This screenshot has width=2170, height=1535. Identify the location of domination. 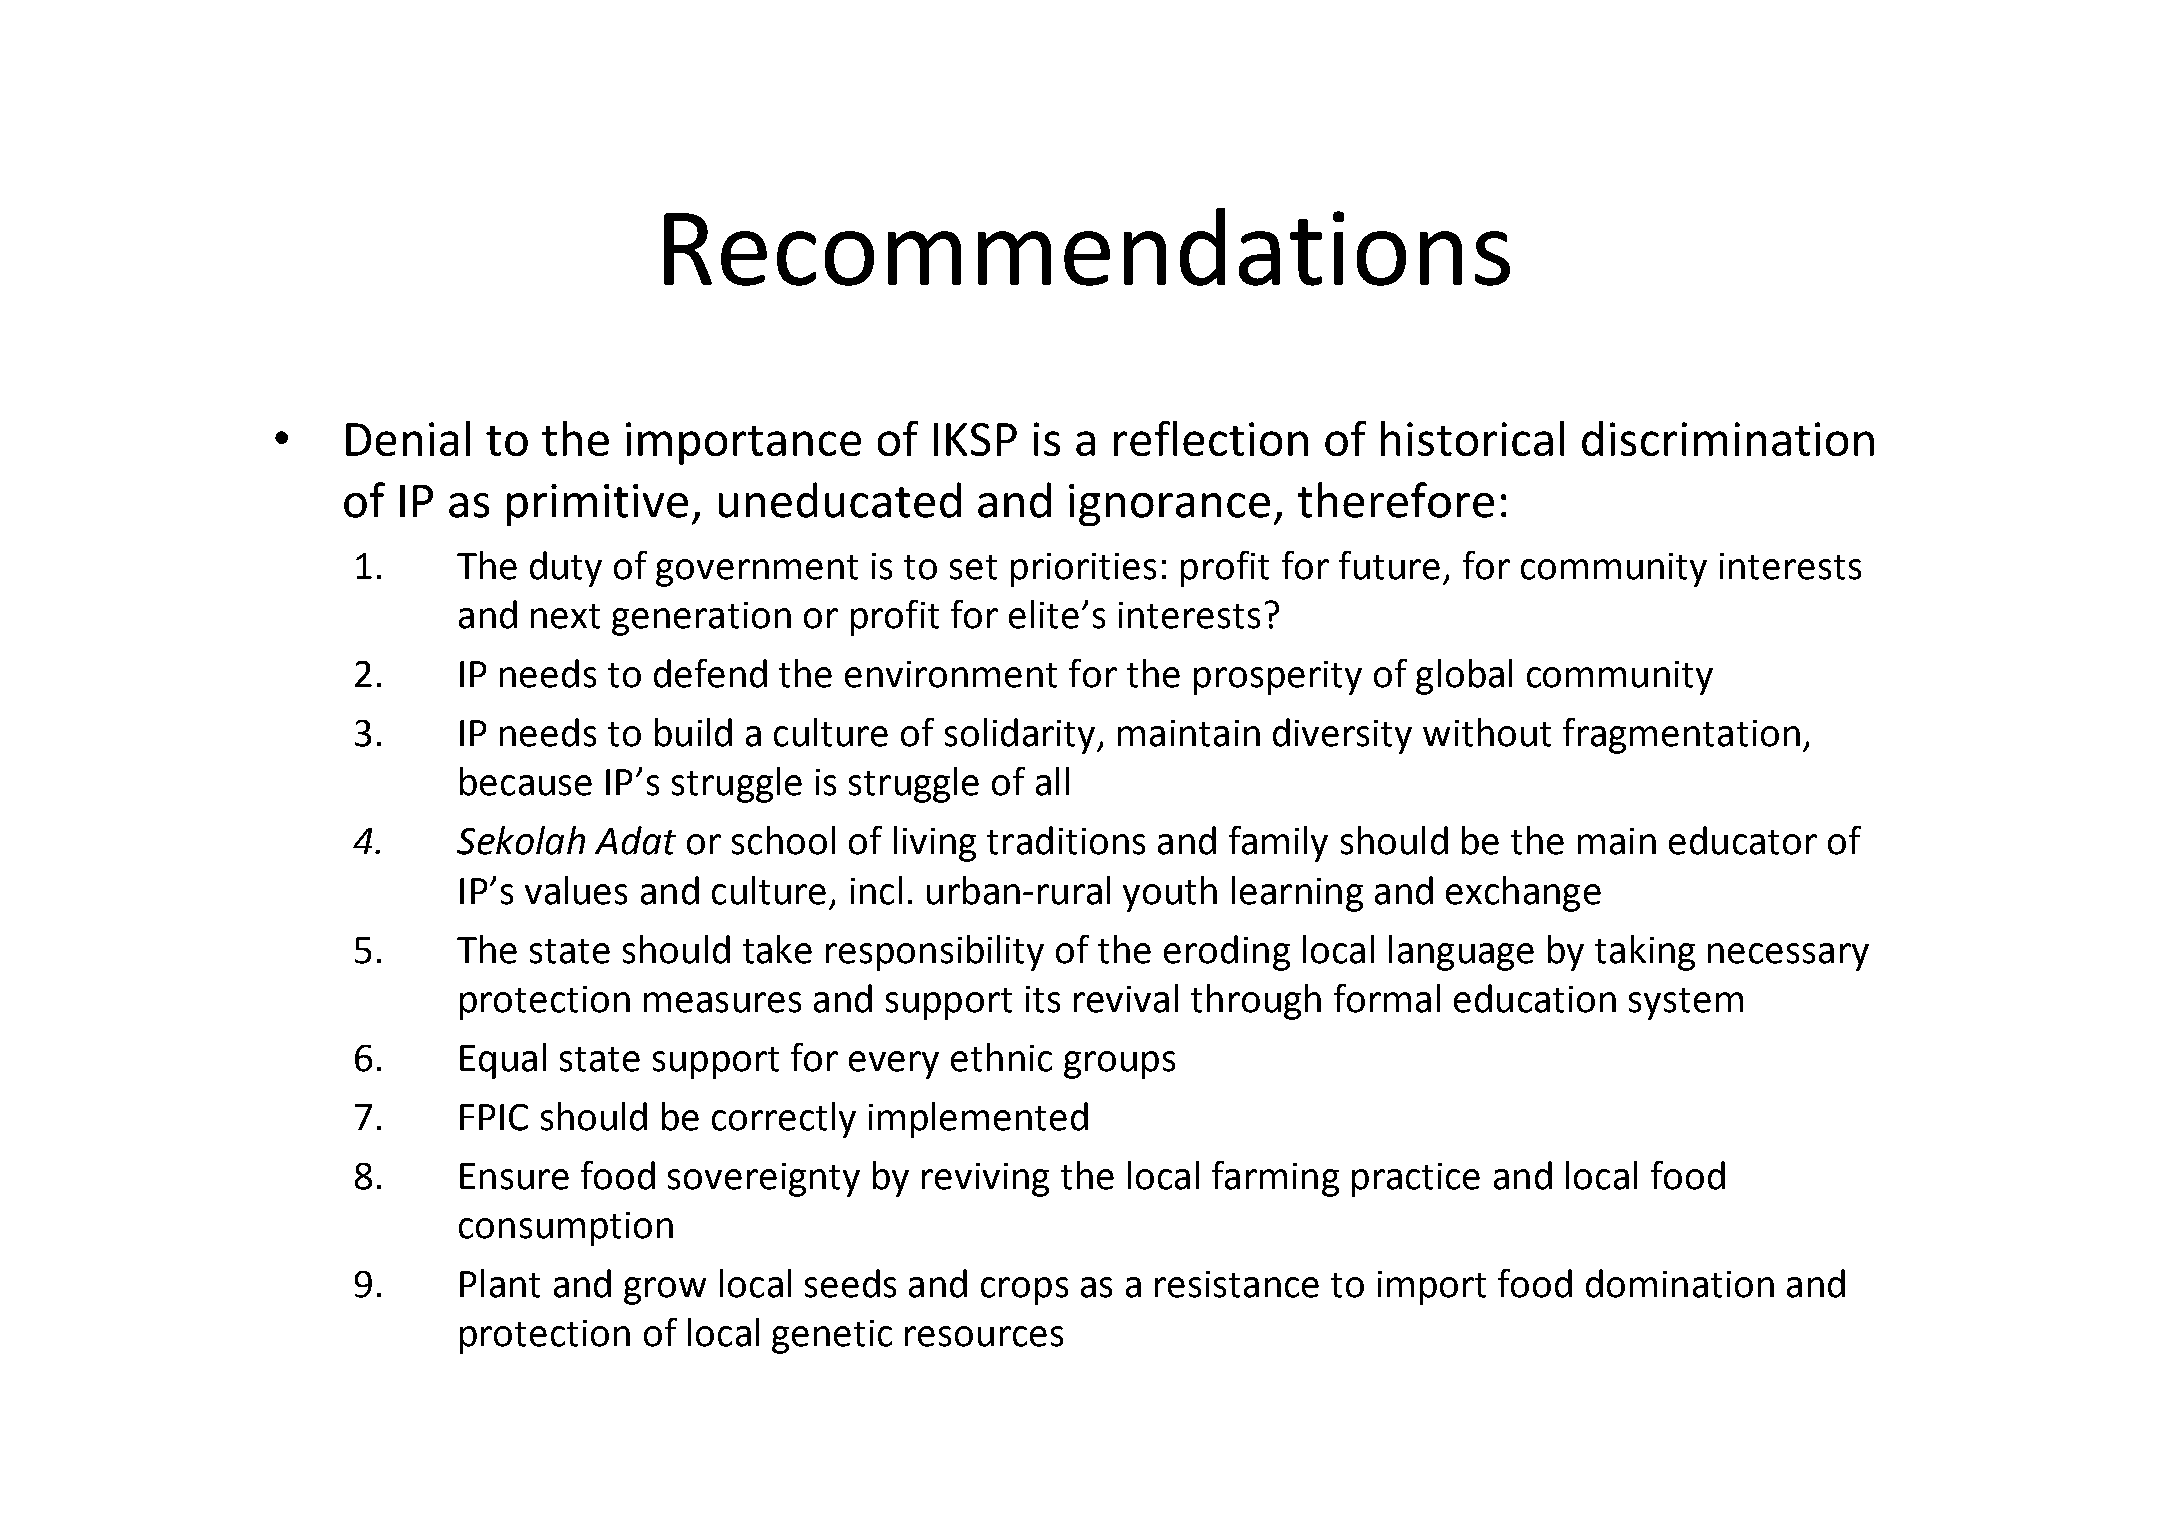
(1680, 1283).
